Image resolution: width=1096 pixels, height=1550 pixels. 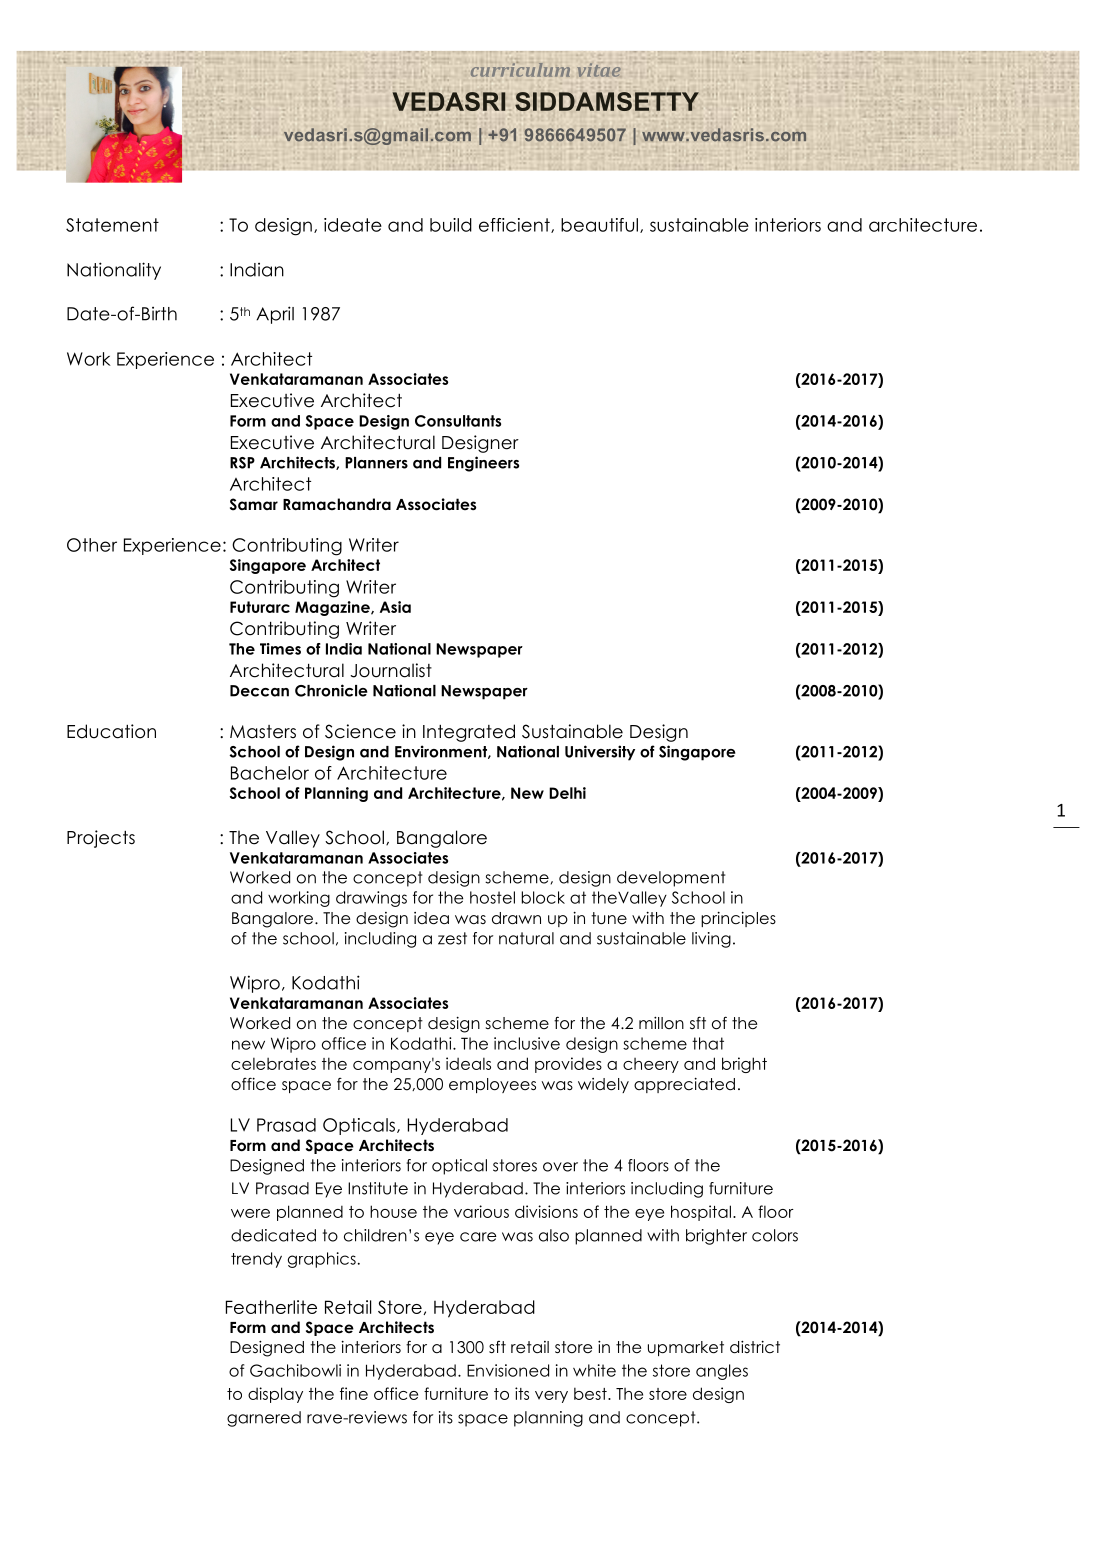 I want to click on curriculum, so click(x=520, y=69).
